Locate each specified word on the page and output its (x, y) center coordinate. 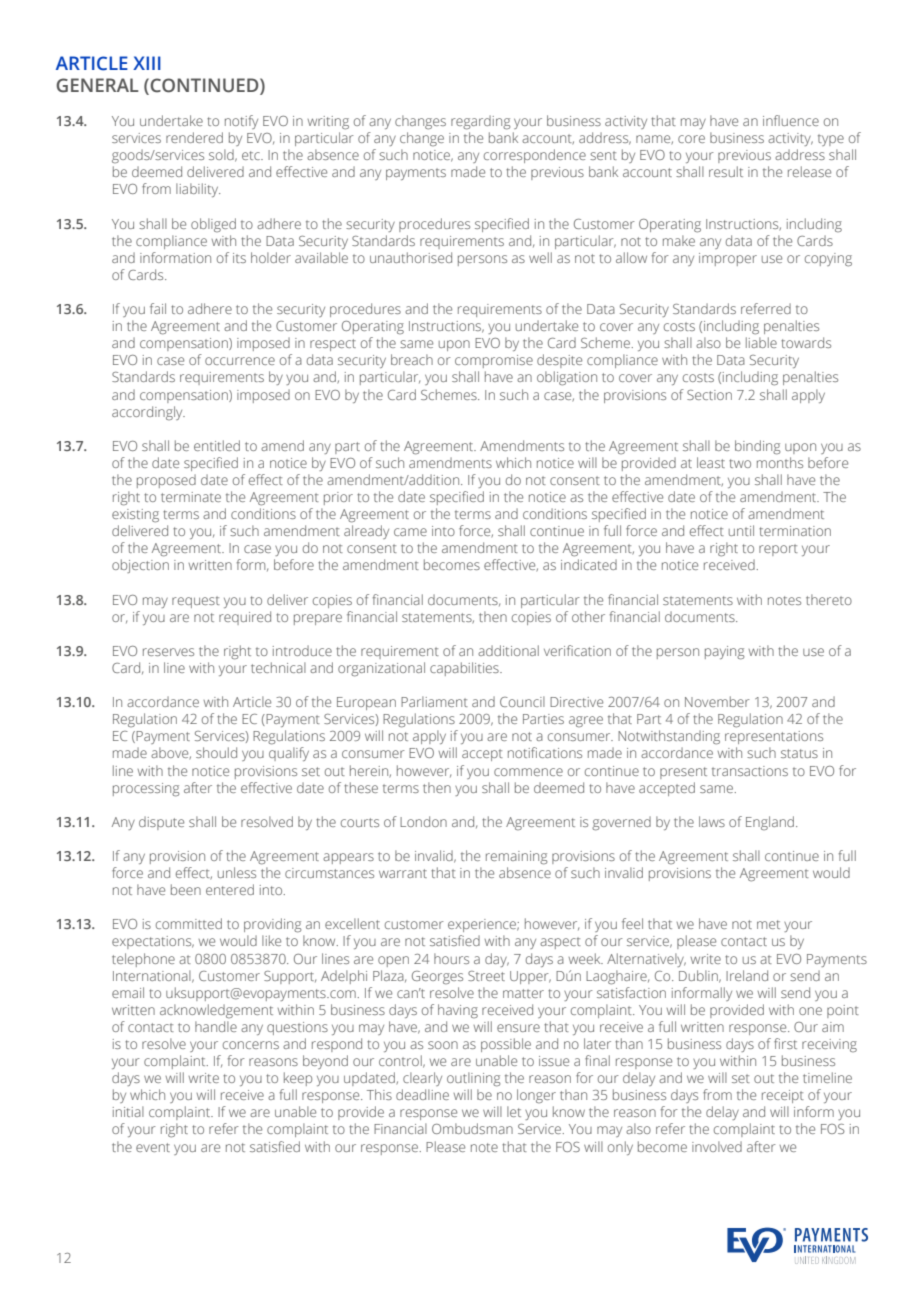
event (153, 1147)
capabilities (465, 669)
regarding (480, 122)
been (186, 889)
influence (791, 120)
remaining (516, 858)
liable (761, 342)
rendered (194, 137)
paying (724, 653)
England (771, 823)
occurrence (240, 361)
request (196, 602)
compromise (494, 361)
